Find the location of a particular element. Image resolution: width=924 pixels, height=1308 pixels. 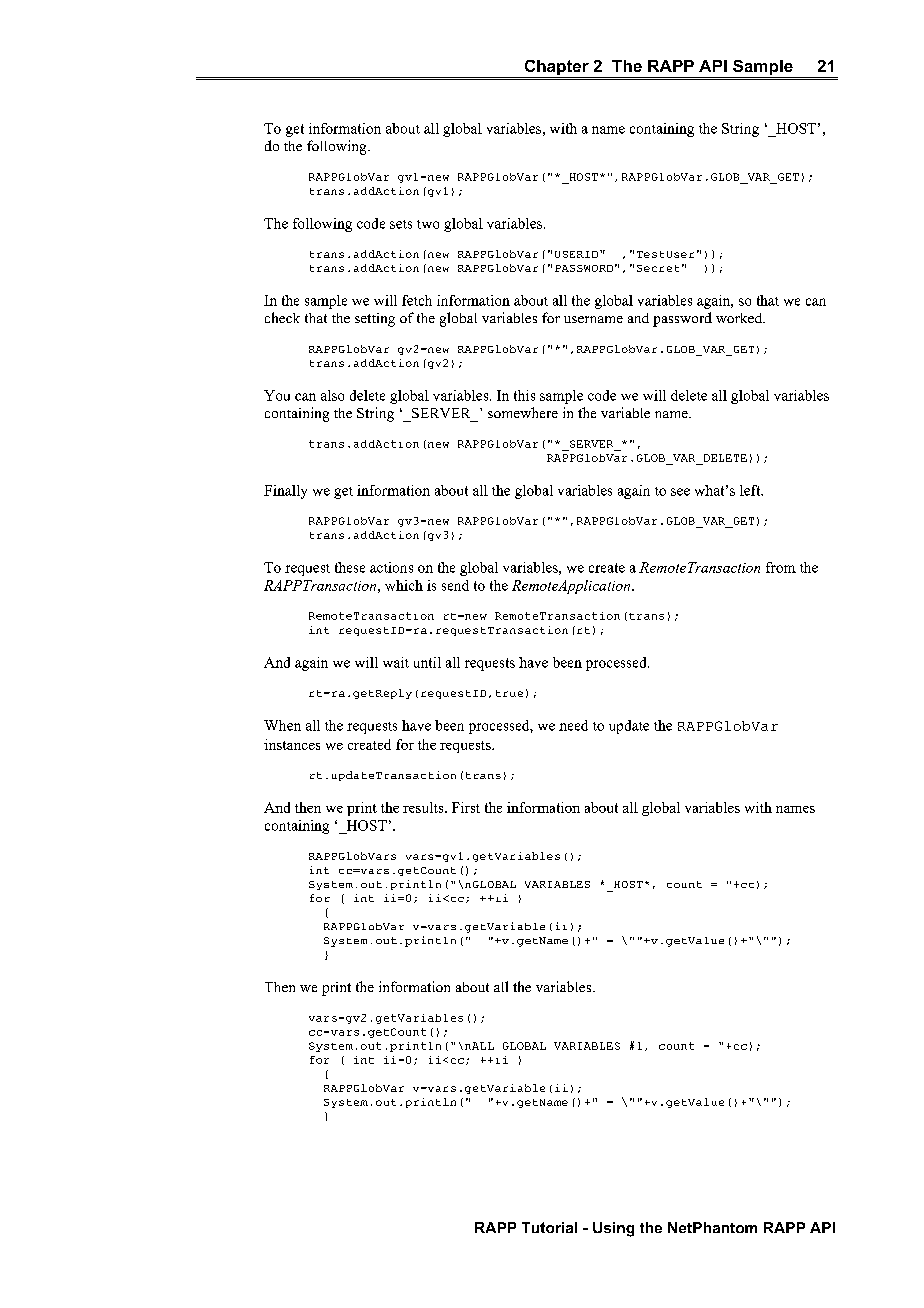

wait is located at coordinates (396, 662).
